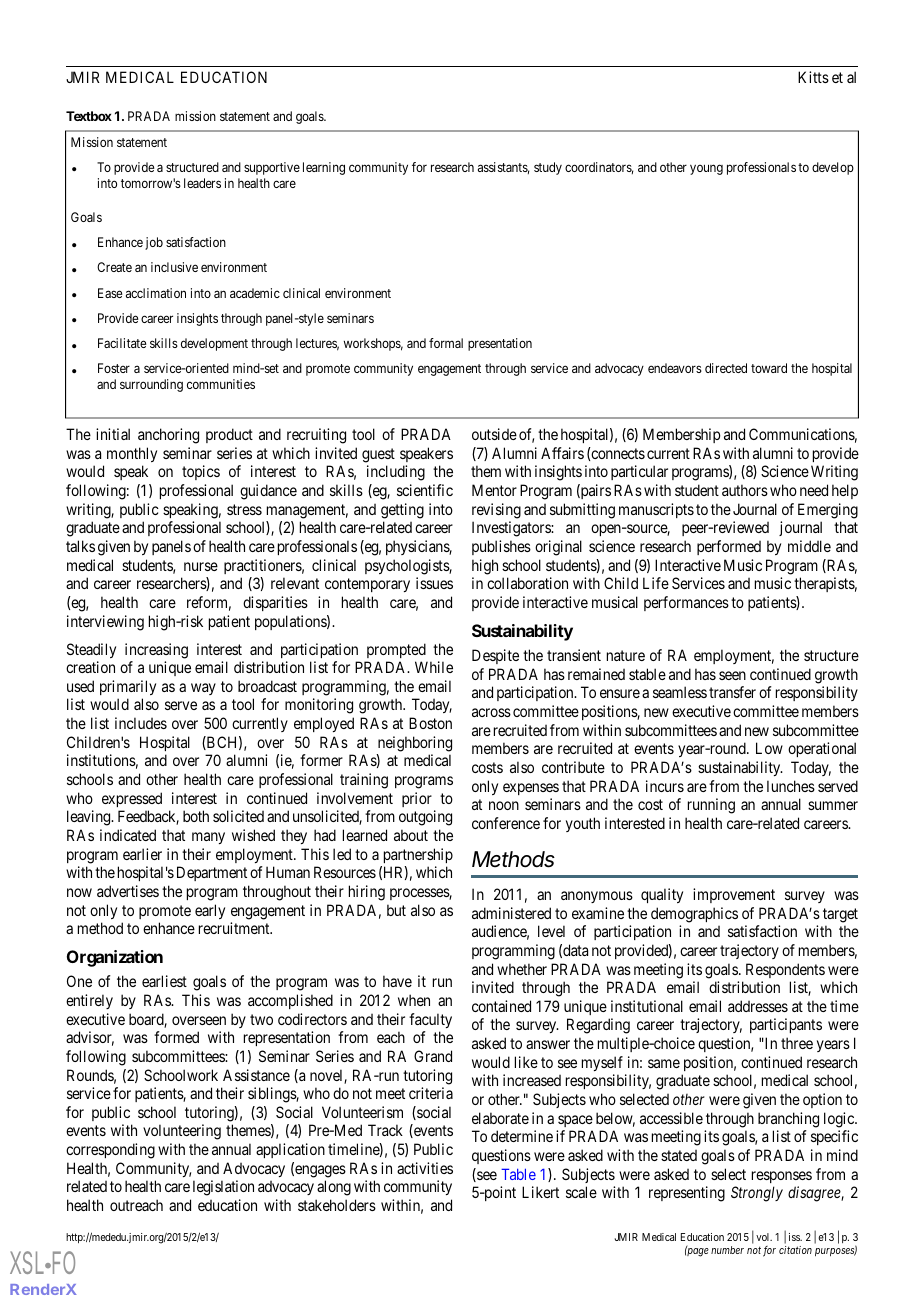 The image size is (924, 1308). What do you see at coordinates (202, 183) in the screenshot?
I see `leaders` at bounding box center [202, 183].
